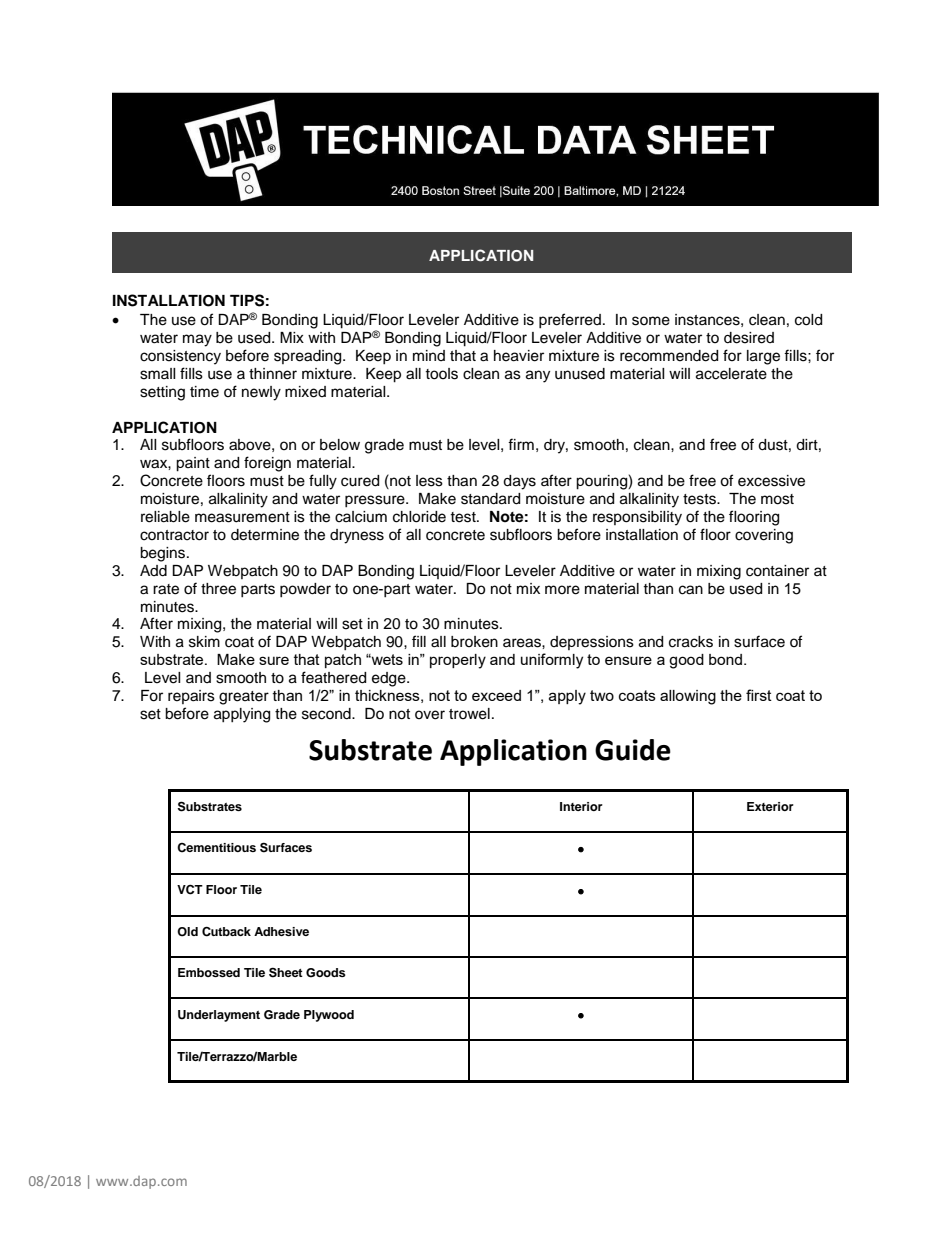 Image resolution: width=952 pixels, height=1233 pixels. What do you see at coordinates (519, 356) in the document?
I see `heavier` at bounding box center [519, 356].
